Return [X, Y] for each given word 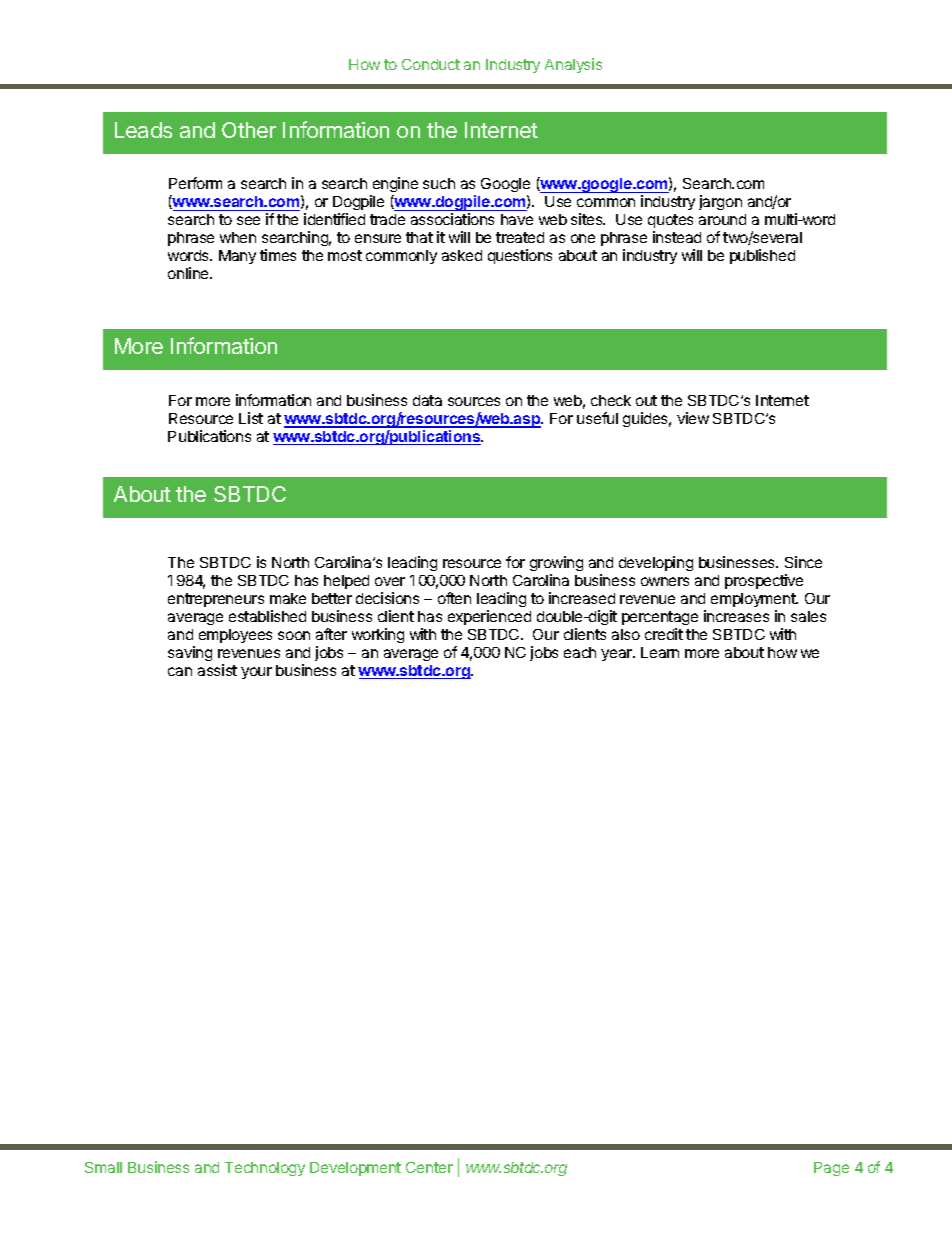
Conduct [431, 64]
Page [831, 1169]
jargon [720, 202]
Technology [265, 1169]
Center [429, 1167]
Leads [143, 130]
